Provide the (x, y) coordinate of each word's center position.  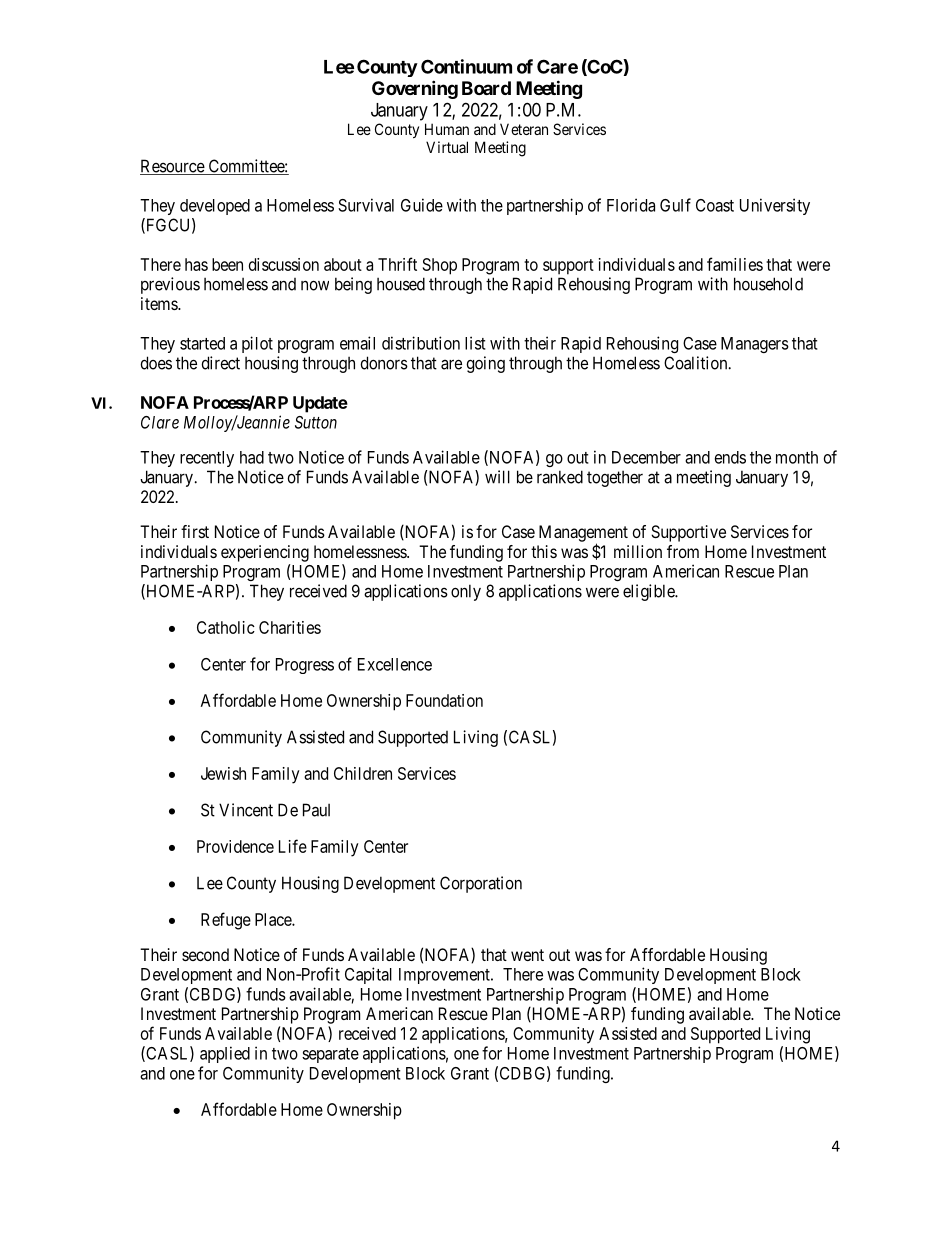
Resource (173, 167)
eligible (649, 592)
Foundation (444, 700)
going (486, 364)
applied (225, 1054)
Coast (715, 205)
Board (486, 88)
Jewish (223, 773)
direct (221, 363)
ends (730, 457)
